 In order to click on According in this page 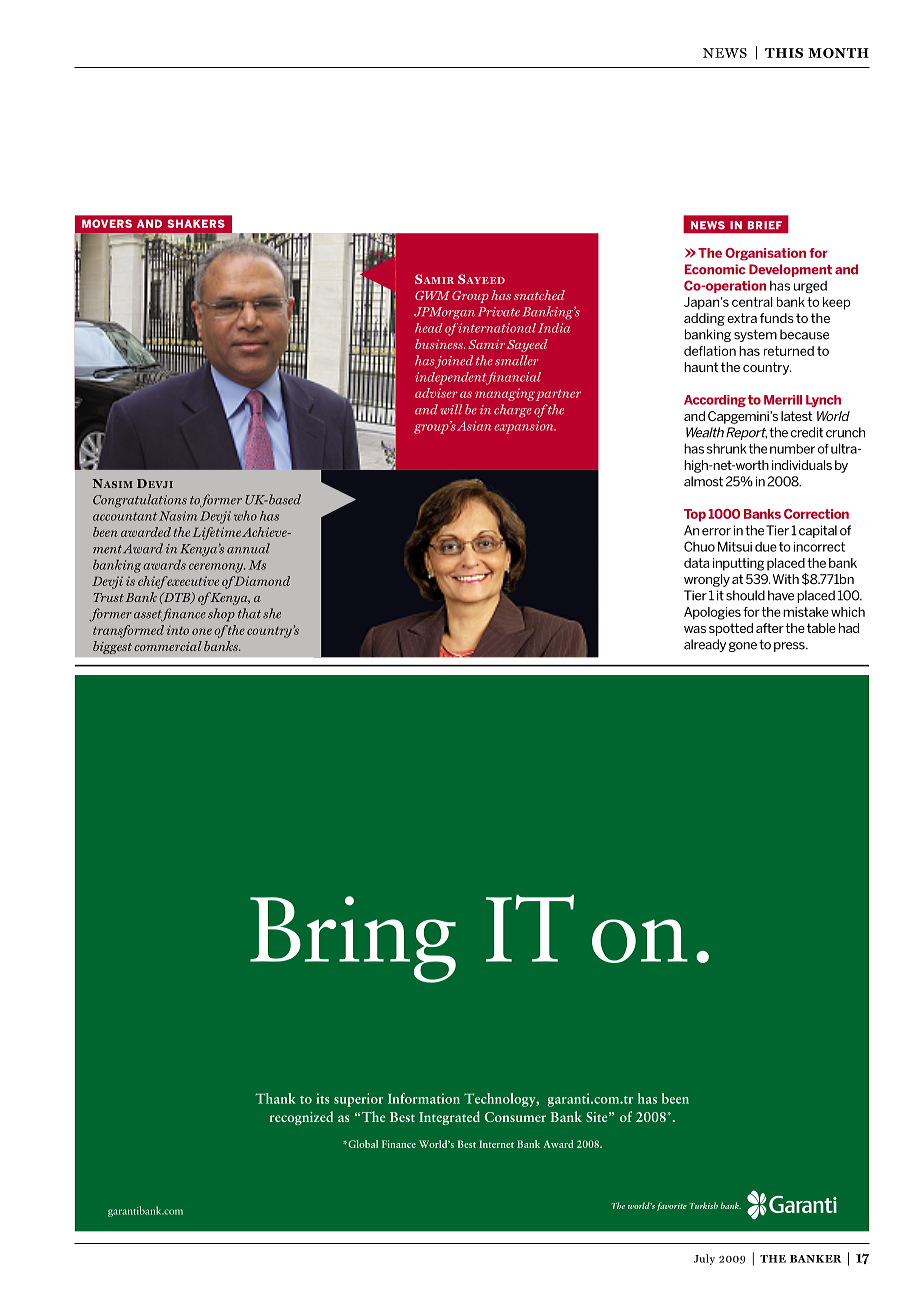, I will do `click(715, 401)`.
